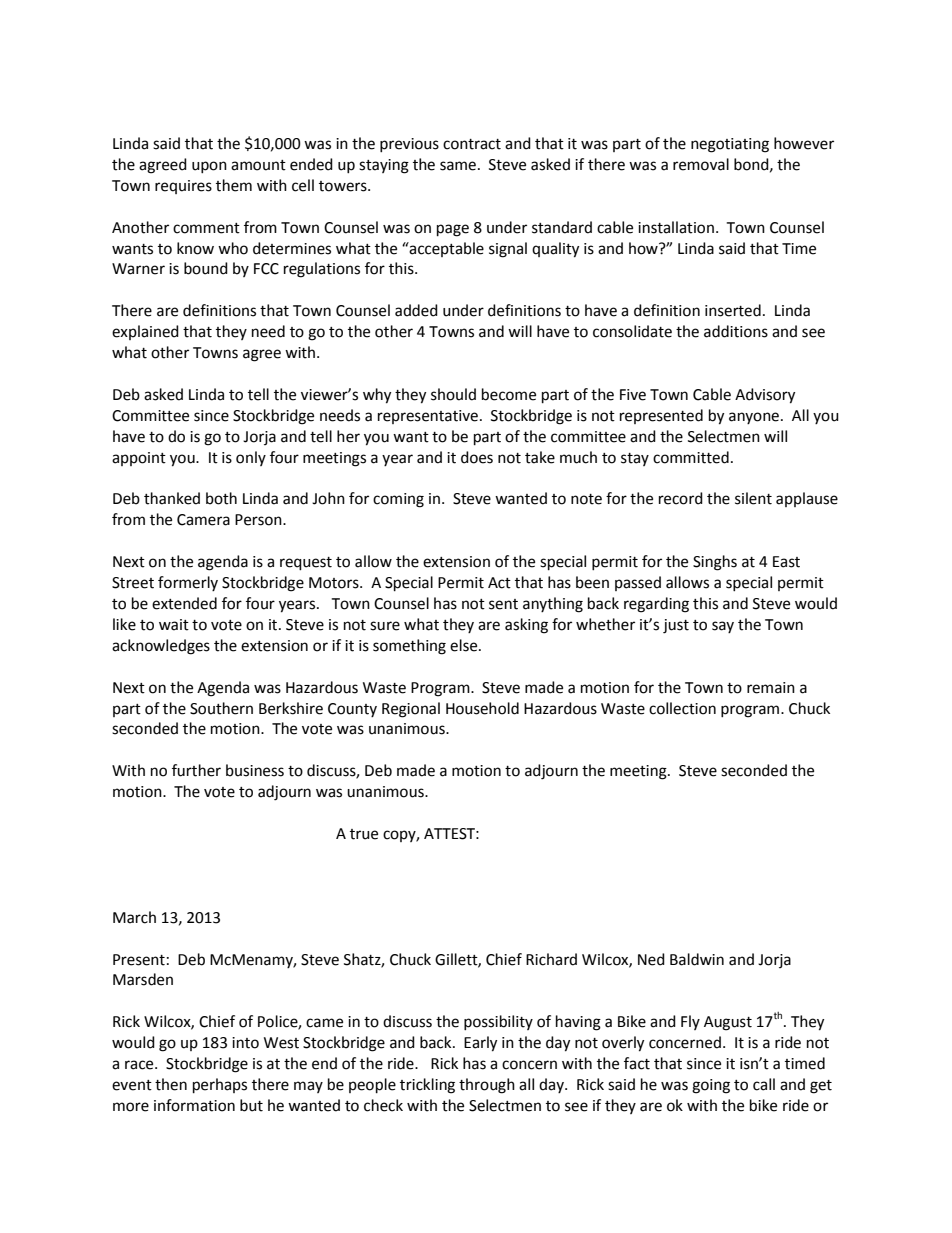  Describe the element at coordinates (209, 167) in the screenshot. I see `upon` at that location.
